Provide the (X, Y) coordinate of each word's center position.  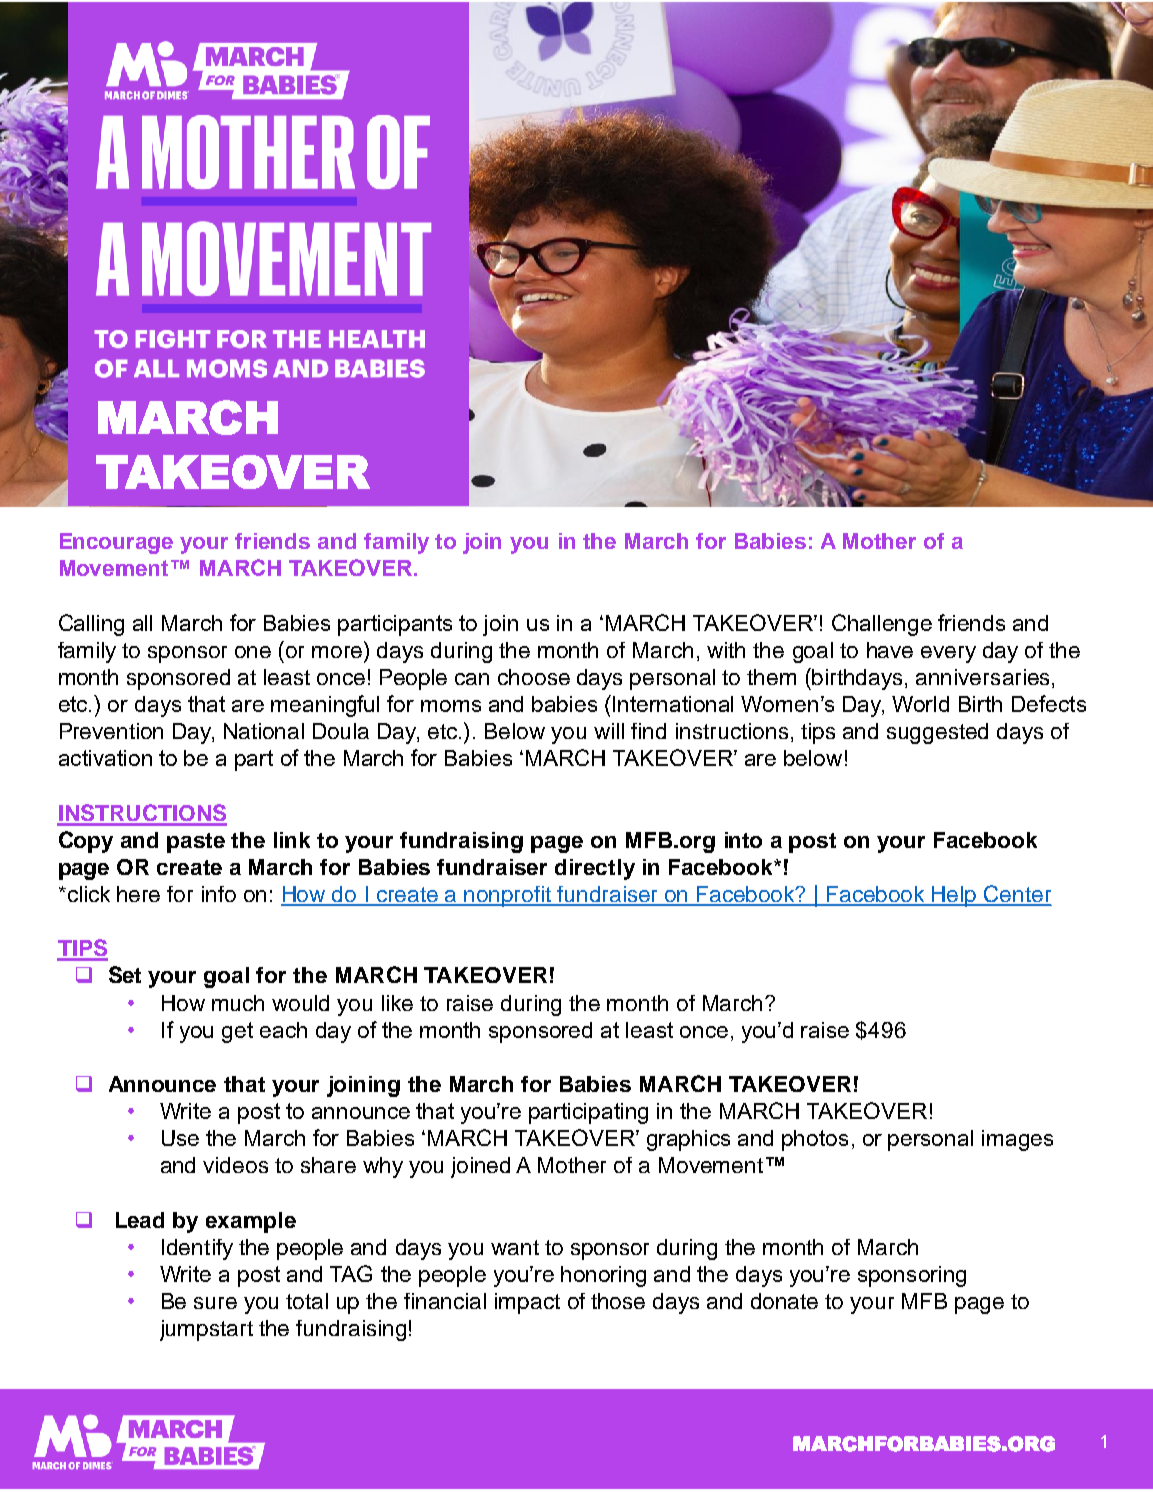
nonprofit (508, 896)
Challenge (882, 625)
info (219, 894)
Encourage (116, 543)
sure (215, 1303)
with (726, 650)
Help (954, 896)
